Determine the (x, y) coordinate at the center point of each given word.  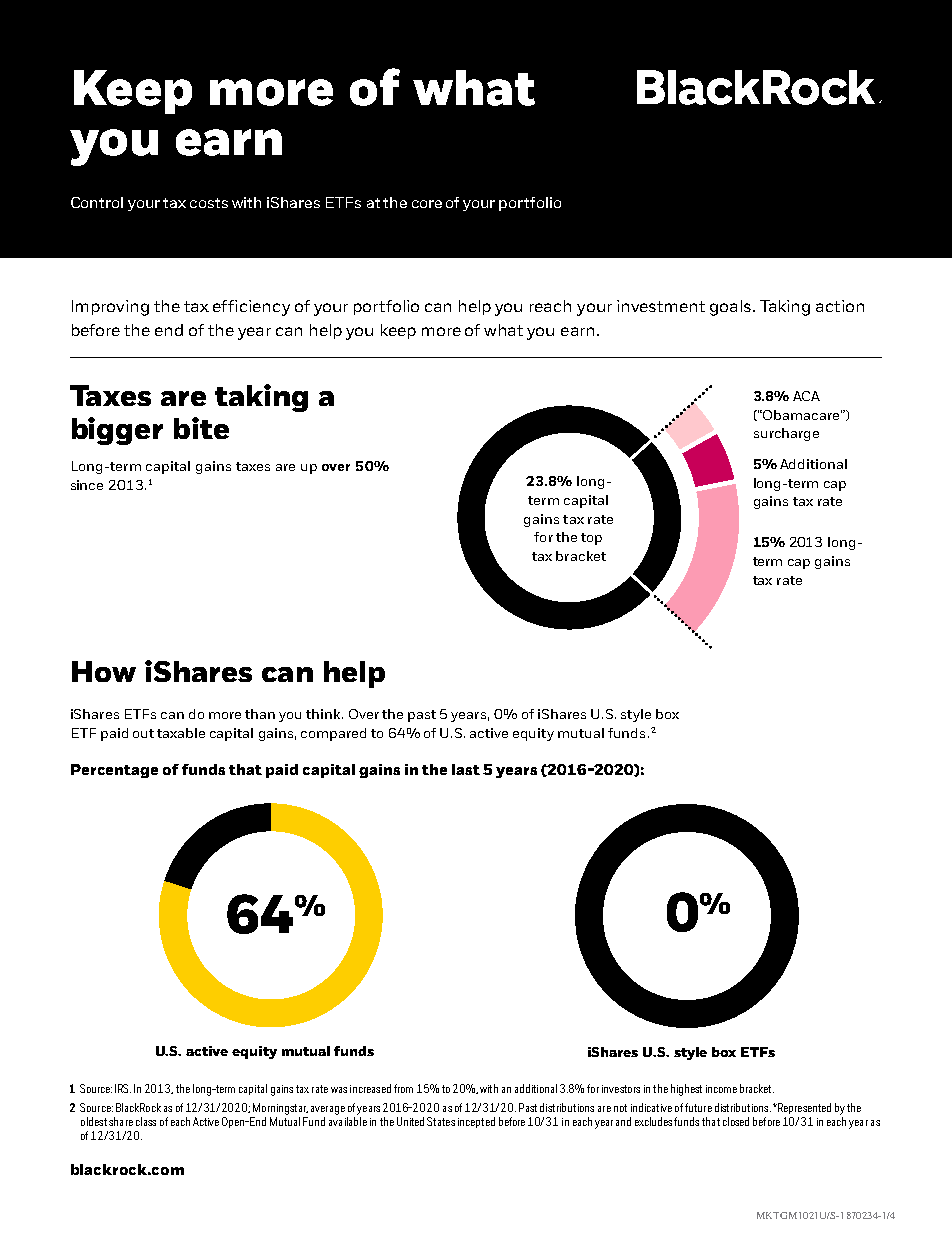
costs (209, 203)
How (104, 671)
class (146, 1121)
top (591, 539)
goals (730, 308)
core (427, 204)
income (721, 1089)
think (324, 714)
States (441, 1121)
